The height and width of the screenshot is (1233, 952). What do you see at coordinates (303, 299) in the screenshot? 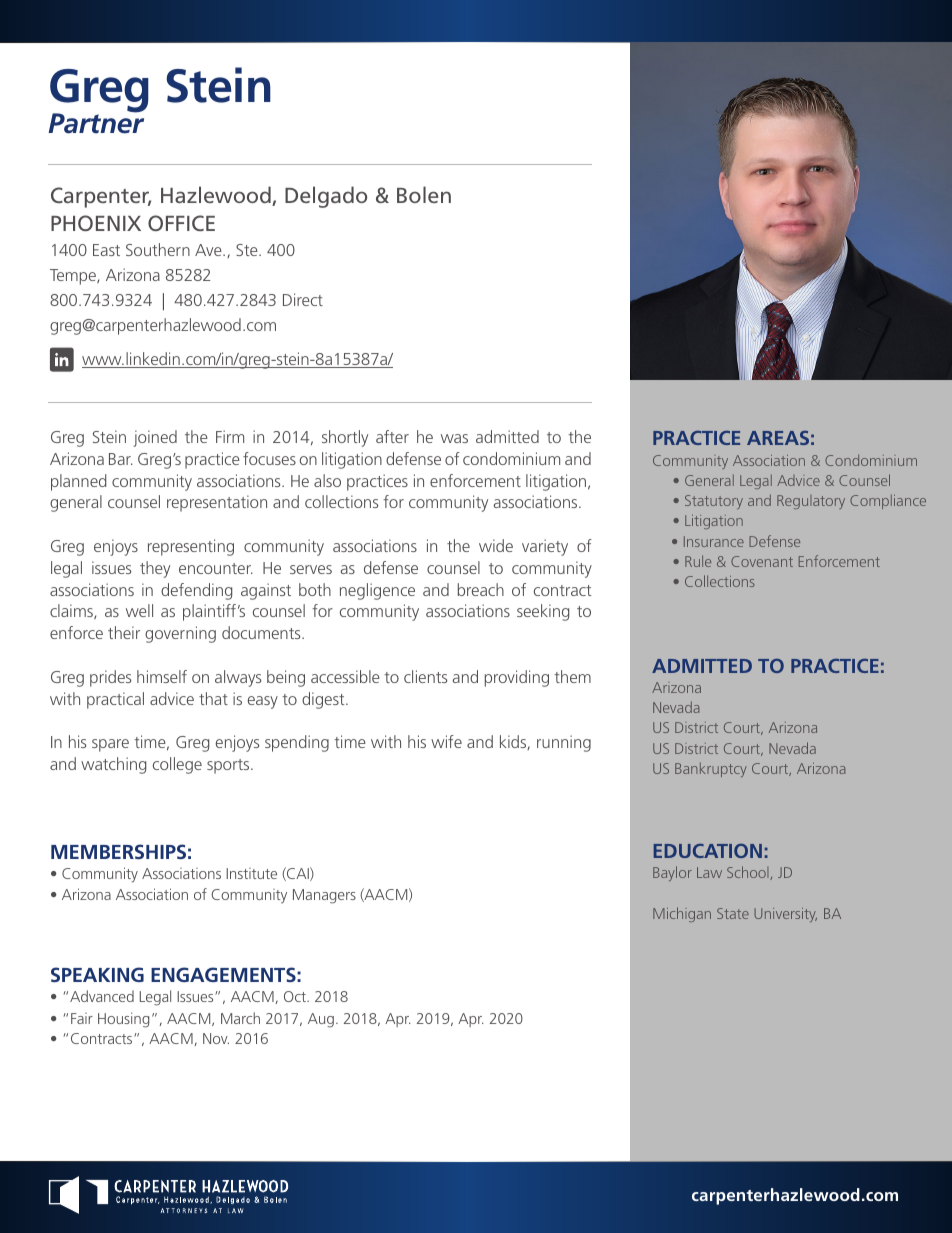
I see `Direct` at bounding box center [303, 299].
